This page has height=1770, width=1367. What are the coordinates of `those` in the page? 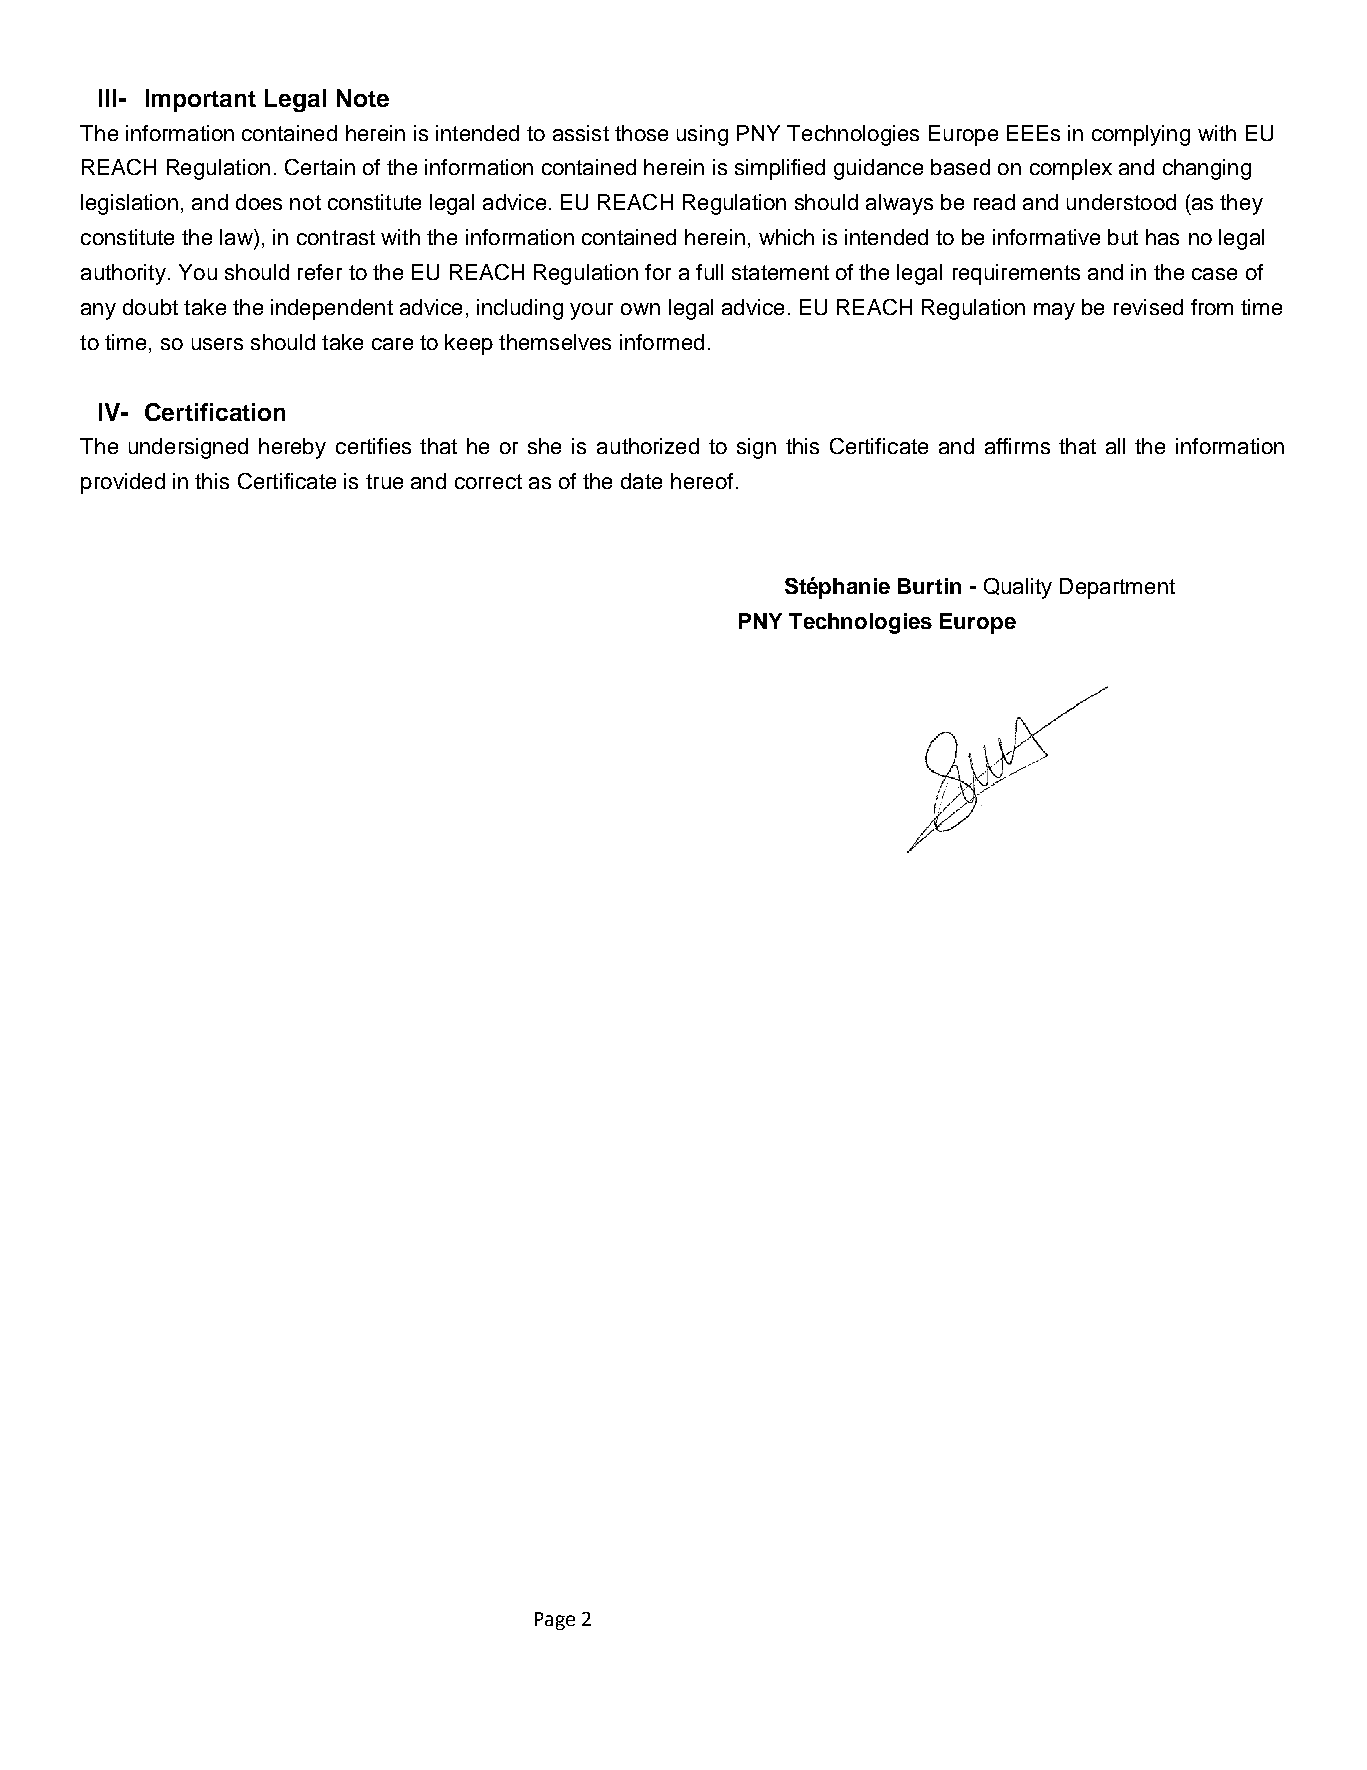 It's located at (641, 133).
